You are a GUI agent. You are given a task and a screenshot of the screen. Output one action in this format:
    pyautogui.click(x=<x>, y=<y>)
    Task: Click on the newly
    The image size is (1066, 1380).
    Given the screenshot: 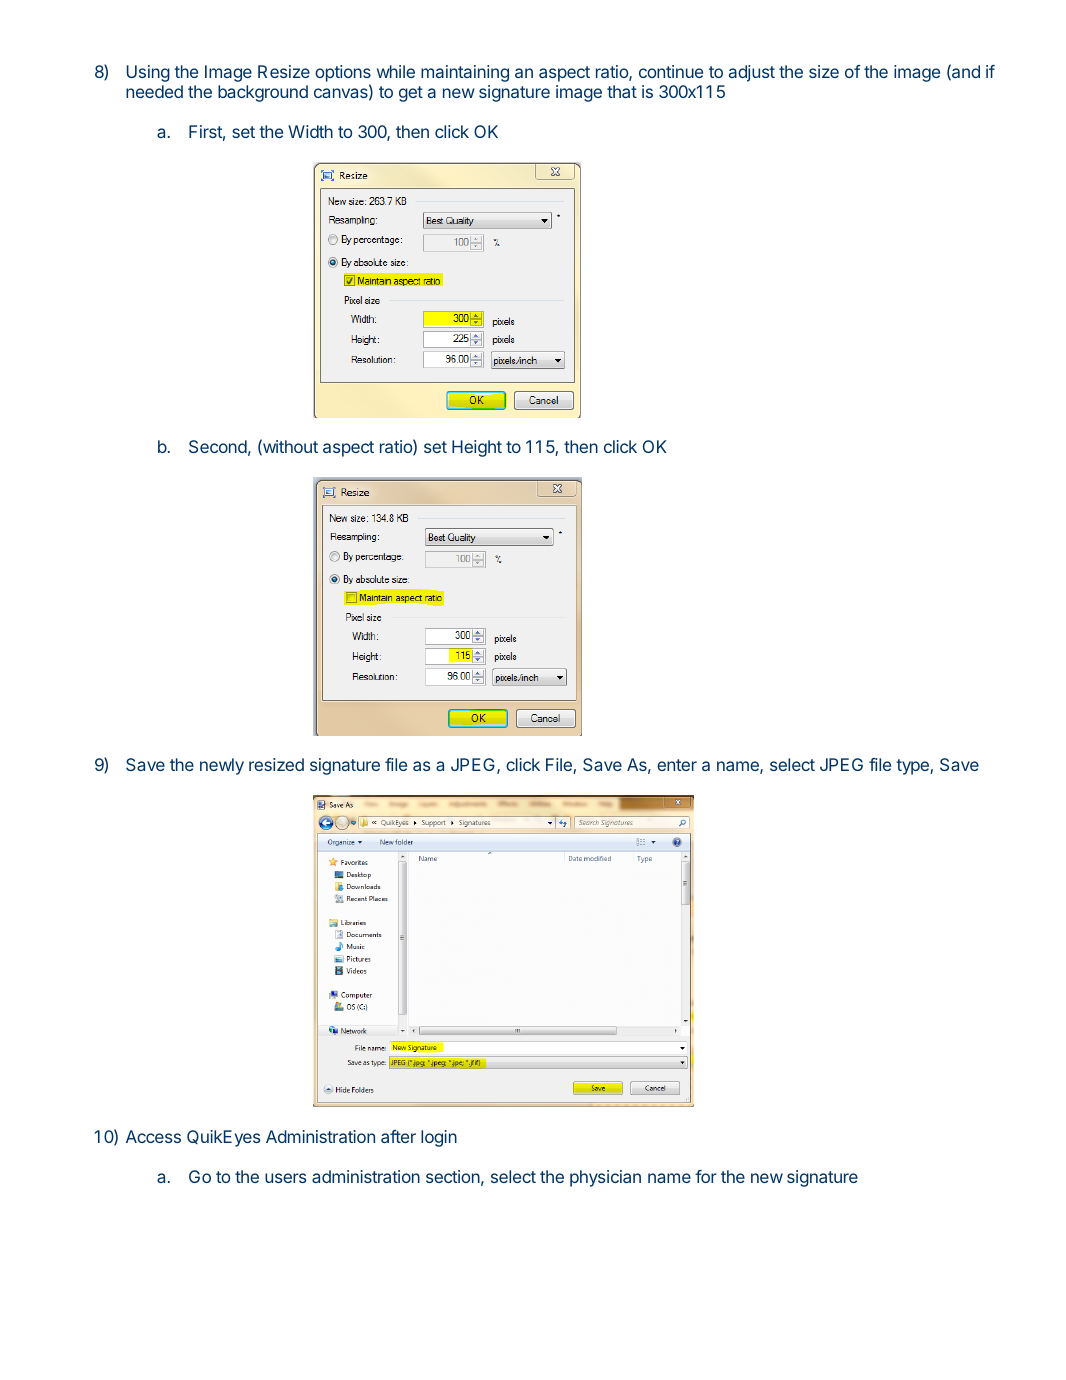 What is the action you would take?
    pyautogui.click(x=222, y=766)
